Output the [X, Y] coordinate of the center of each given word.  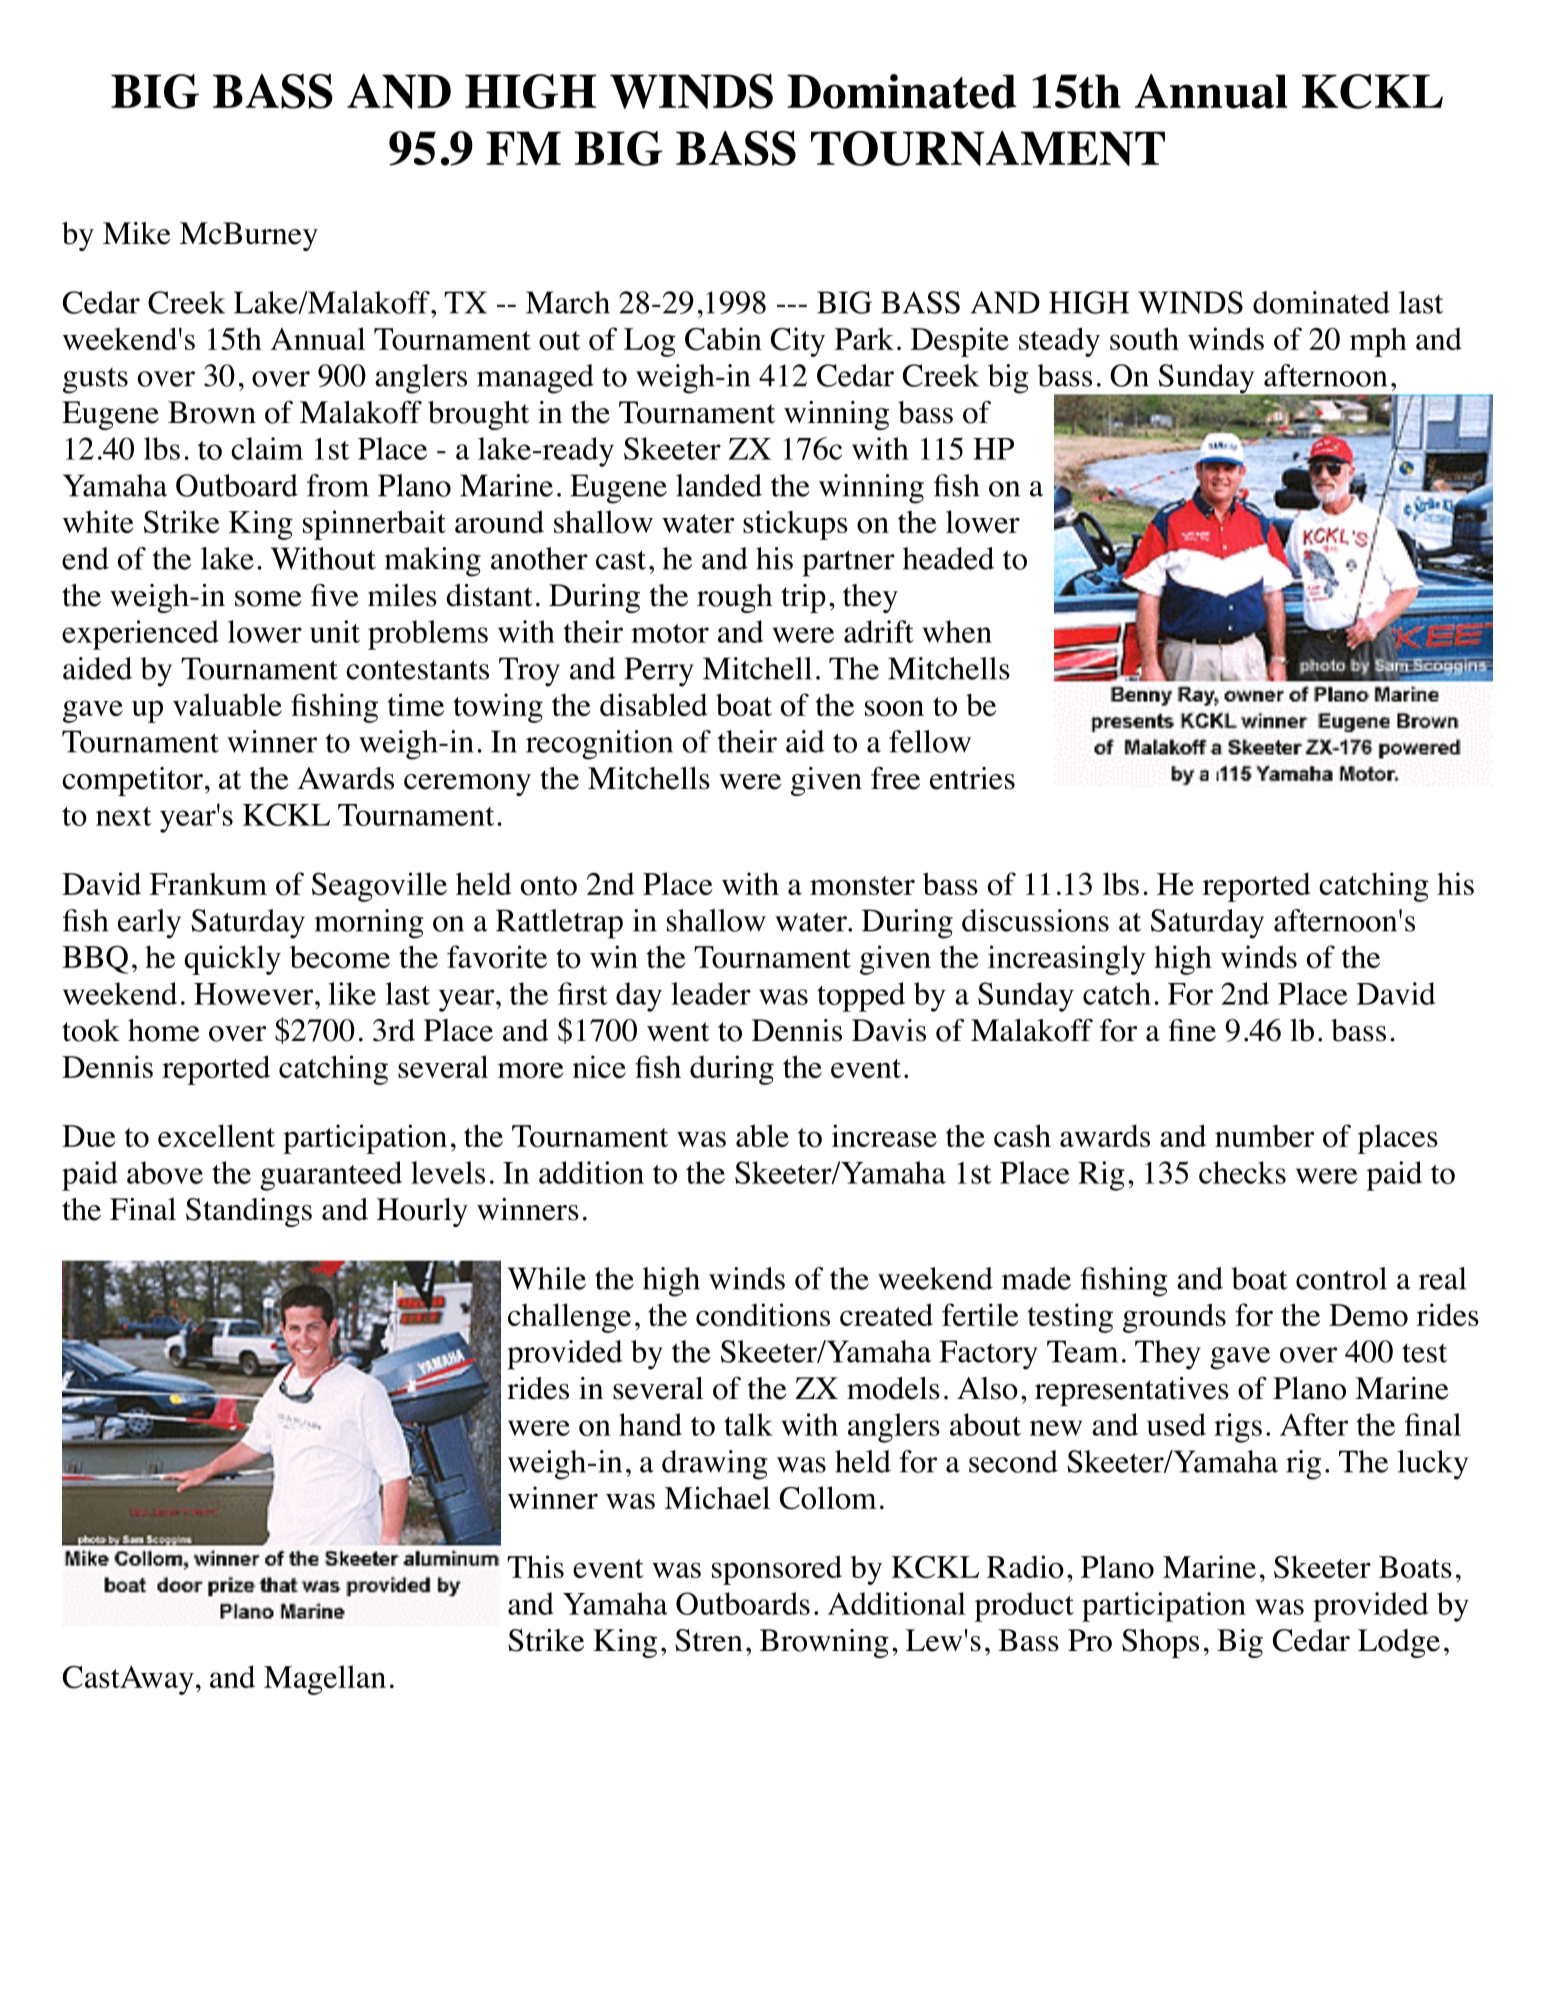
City [798, 342]
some [268, 599]
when [957, 631]
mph [1378, 342]
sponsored [777, 1570]
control [1341, 1278]
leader [711, 993]
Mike [137, 233]
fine [1192, 1030]
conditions [763, 1315]
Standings [249, 1212]
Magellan [325, 1680]
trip [803, 598]
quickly [233, 960]
